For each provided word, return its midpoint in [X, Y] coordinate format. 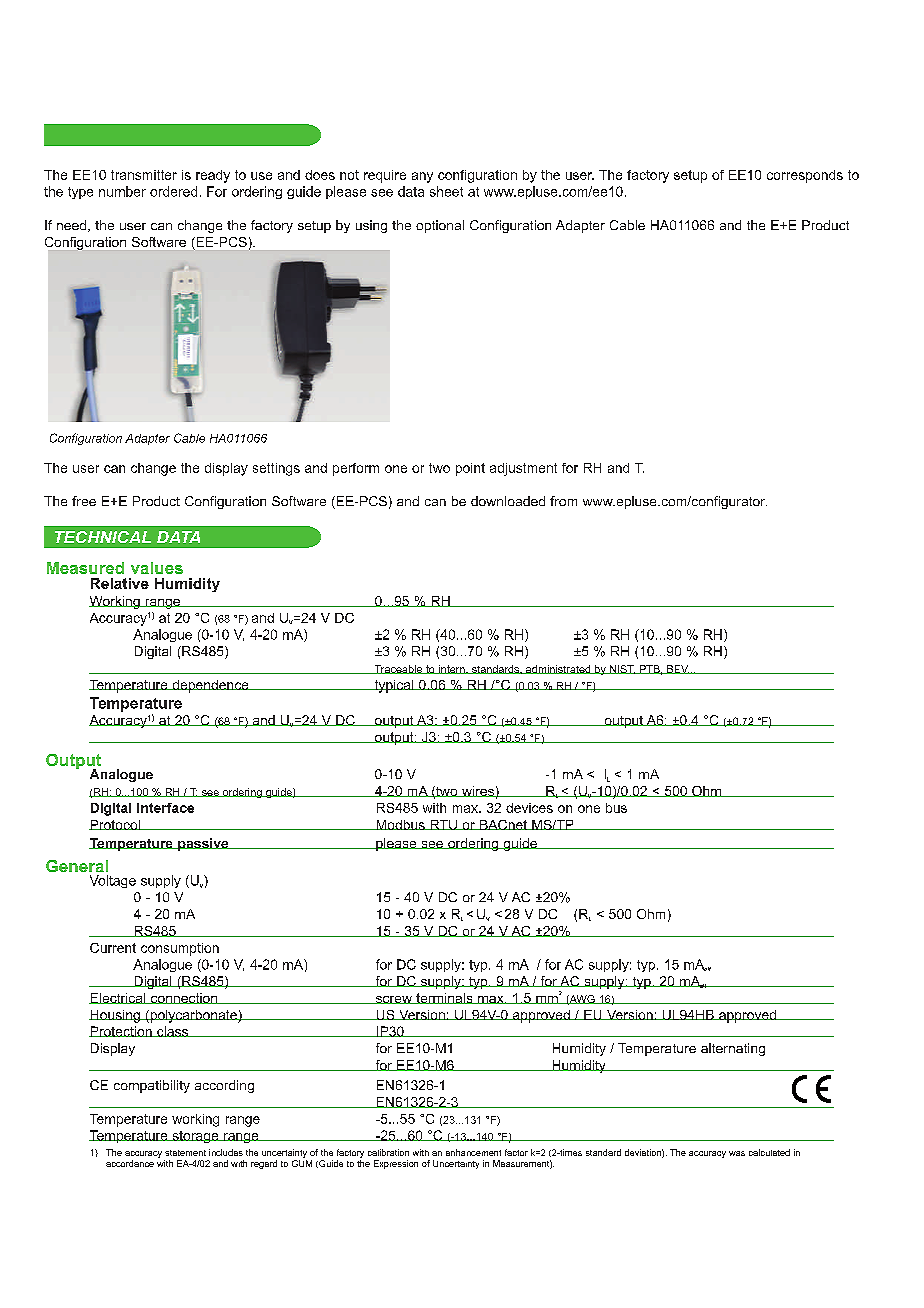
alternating [733, 1049]
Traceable [398, 669]
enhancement [473, 1152]
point [470, 469]
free [84, 501]
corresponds [805, 176]
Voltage [113, 881]
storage [195, 1137]
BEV [678, 669]
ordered [173, 191]
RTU [443, 825]
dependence [210, 686]
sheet [446, 191]
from [563, 501]
